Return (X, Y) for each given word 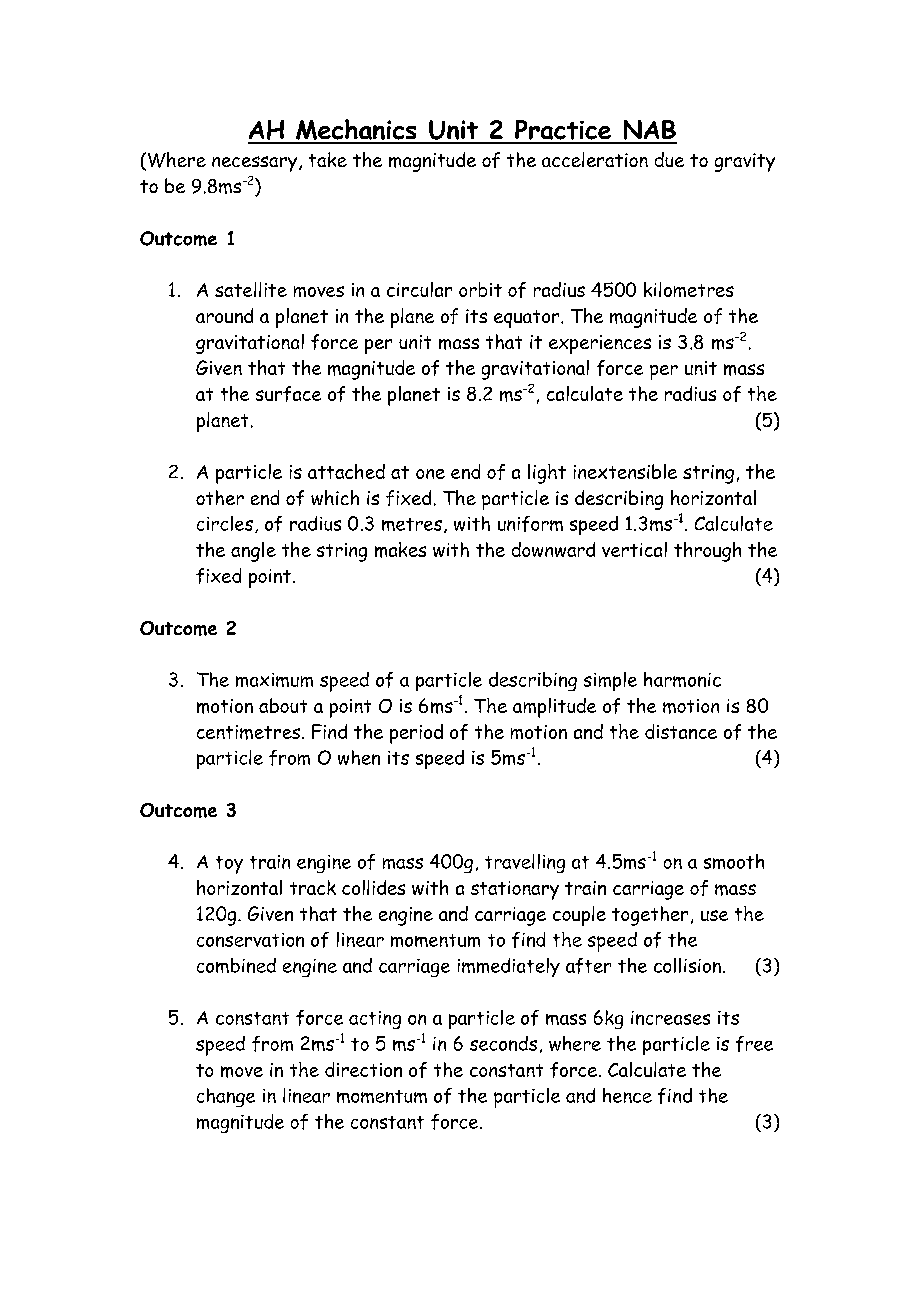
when (359, 757)
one (430, 474)
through (707, 552)
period (416, 734)
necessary (254, 164)
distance (681, 731)
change (226, 1097)
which (335, 497)
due (669, 159)
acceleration (595, 159)
